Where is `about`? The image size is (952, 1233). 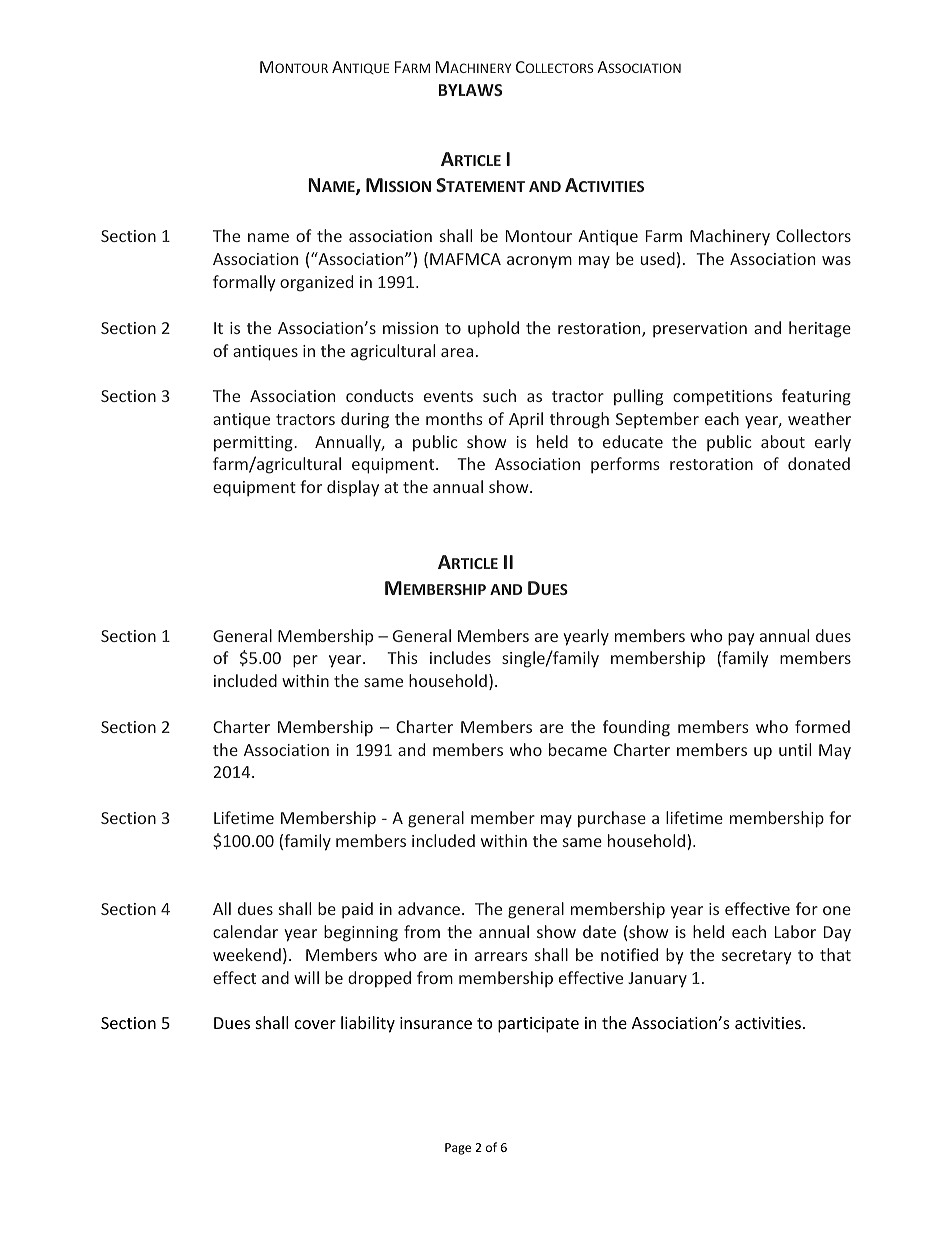 about is located at coordinates (783, 441).
